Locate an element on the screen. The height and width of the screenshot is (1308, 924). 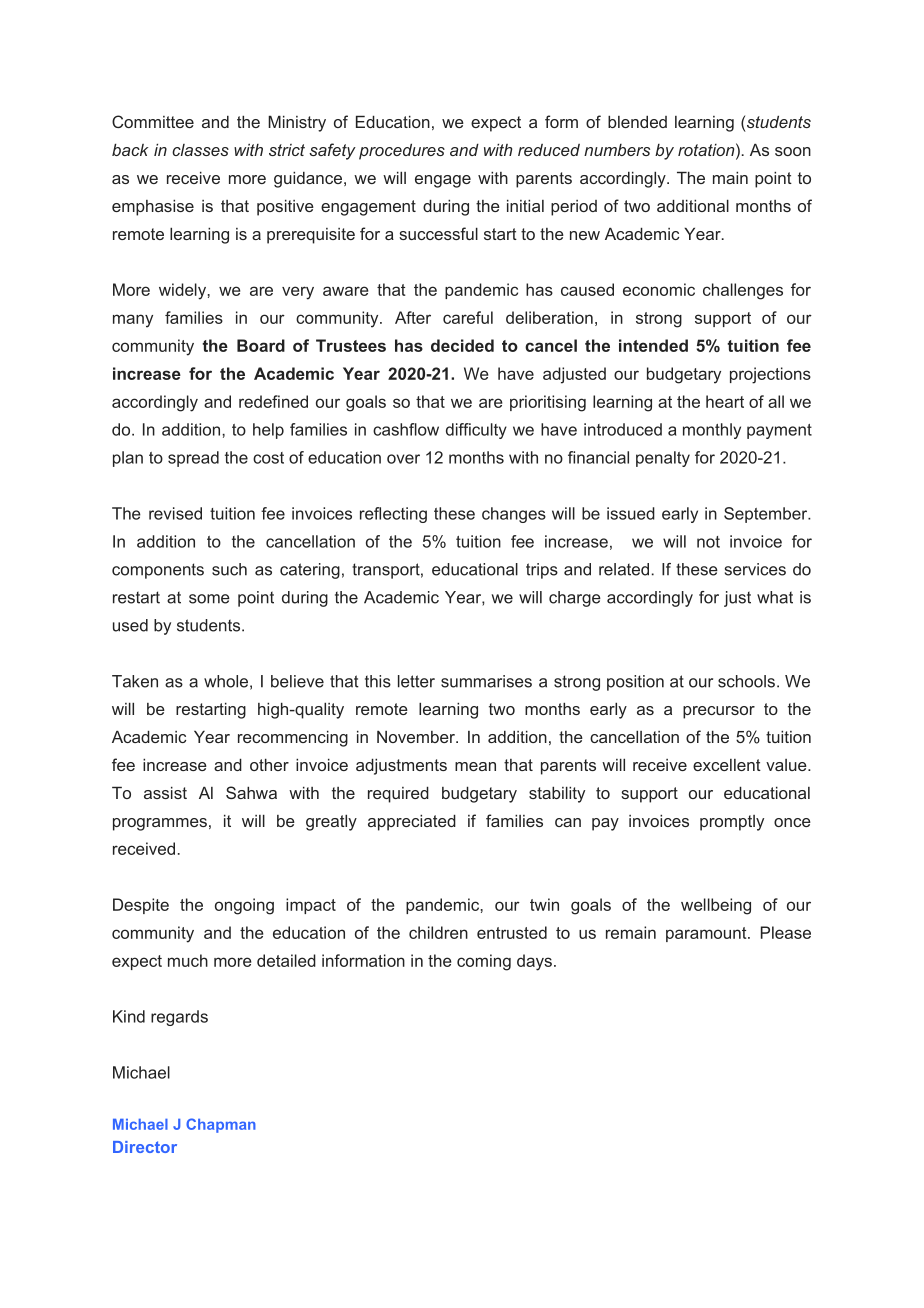
Chapman is located at coordinates (221, 1125).
